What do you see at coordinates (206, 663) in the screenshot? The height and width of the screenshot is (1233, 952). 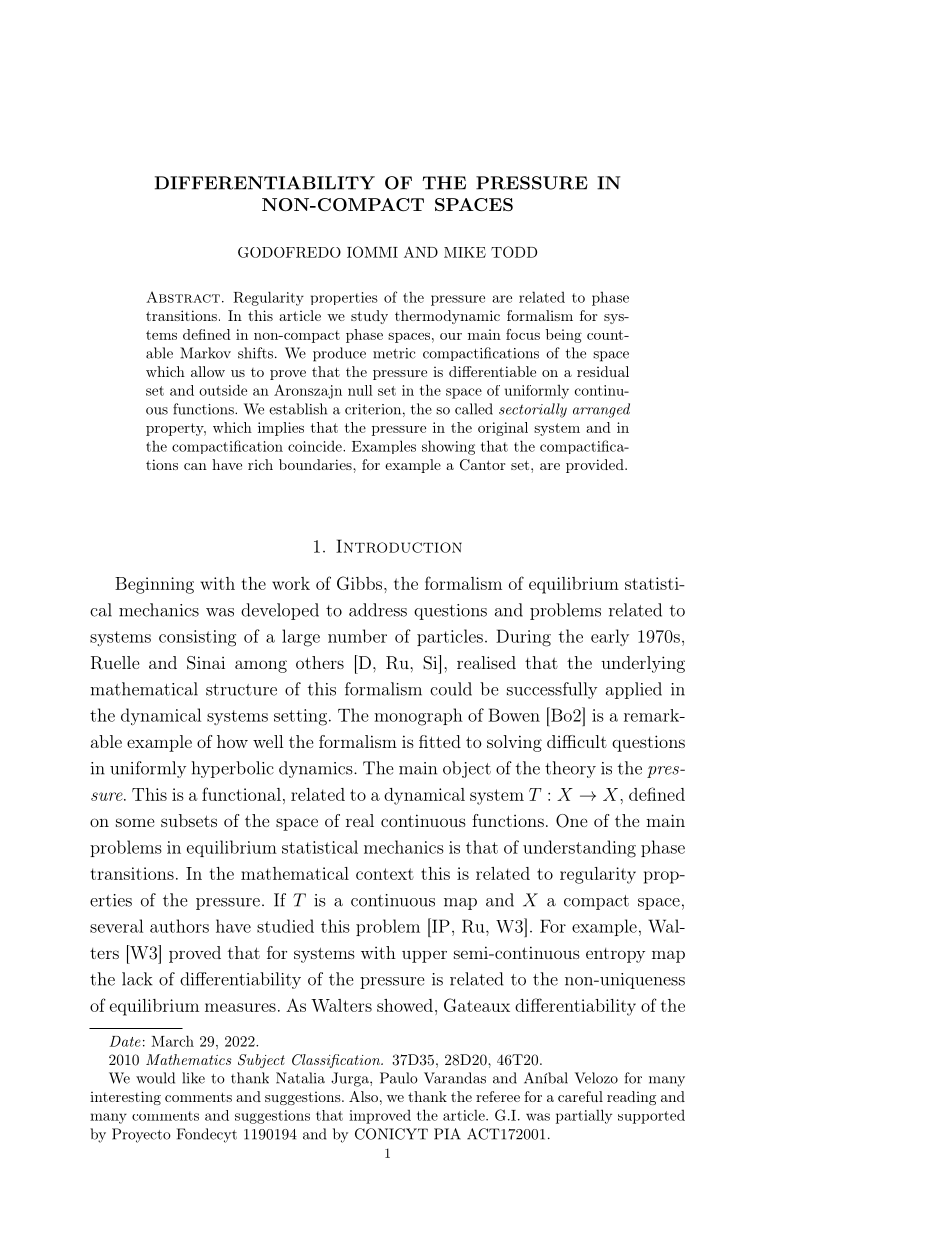 I see `Sinai` at bounding box center [206, 663].
